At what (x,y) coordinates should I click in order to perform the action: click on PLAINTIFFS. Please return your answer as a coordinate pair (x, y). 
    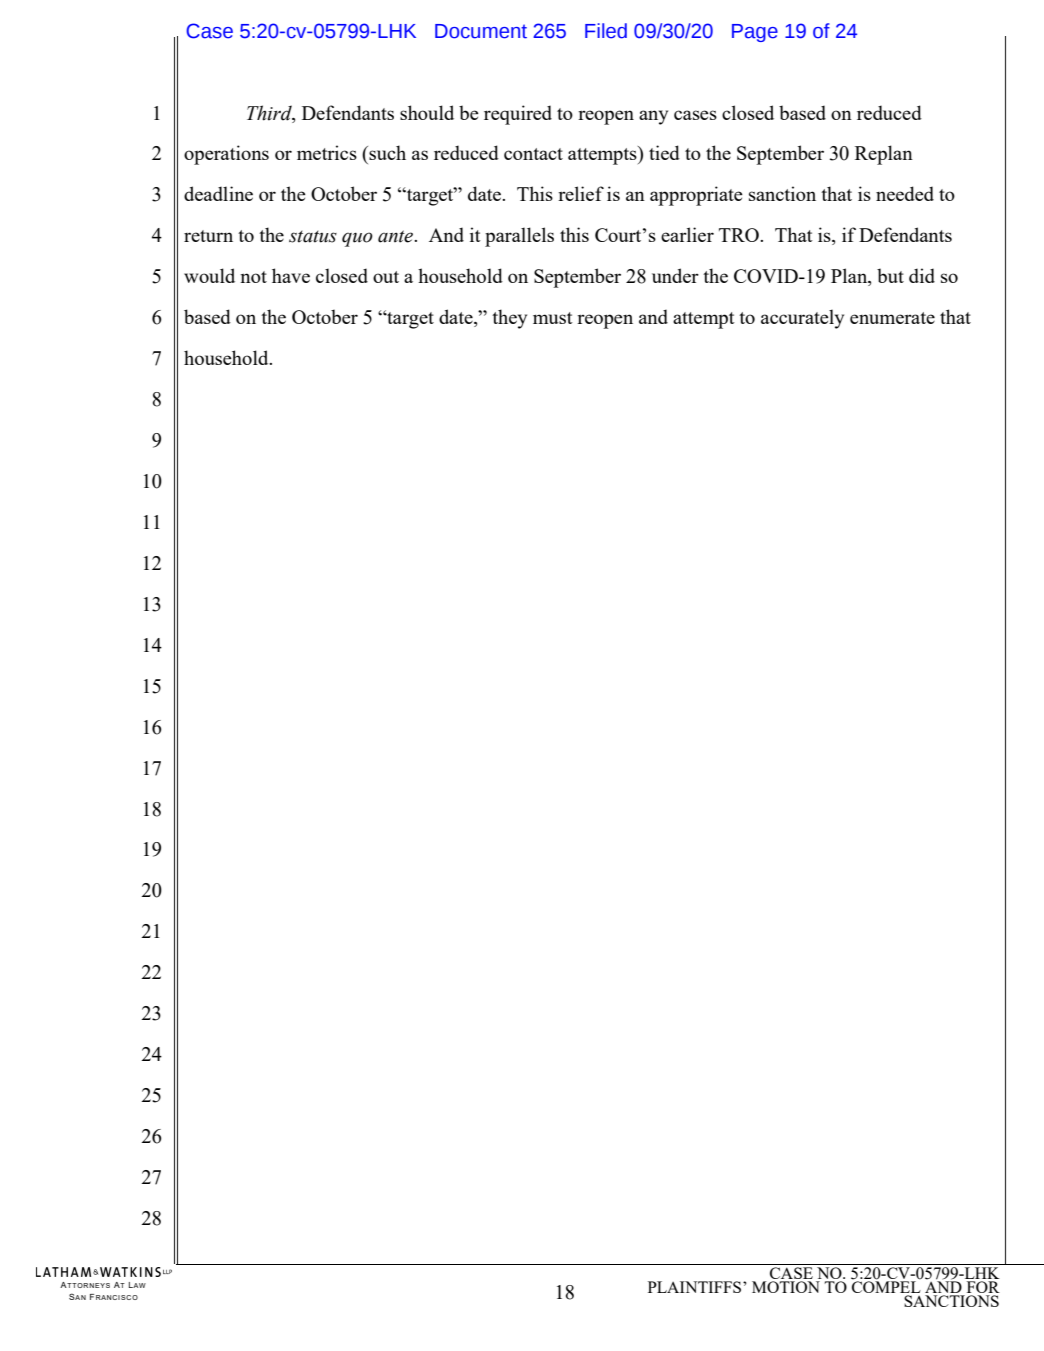
    Looking at the image, I should click on (696, 1287).
